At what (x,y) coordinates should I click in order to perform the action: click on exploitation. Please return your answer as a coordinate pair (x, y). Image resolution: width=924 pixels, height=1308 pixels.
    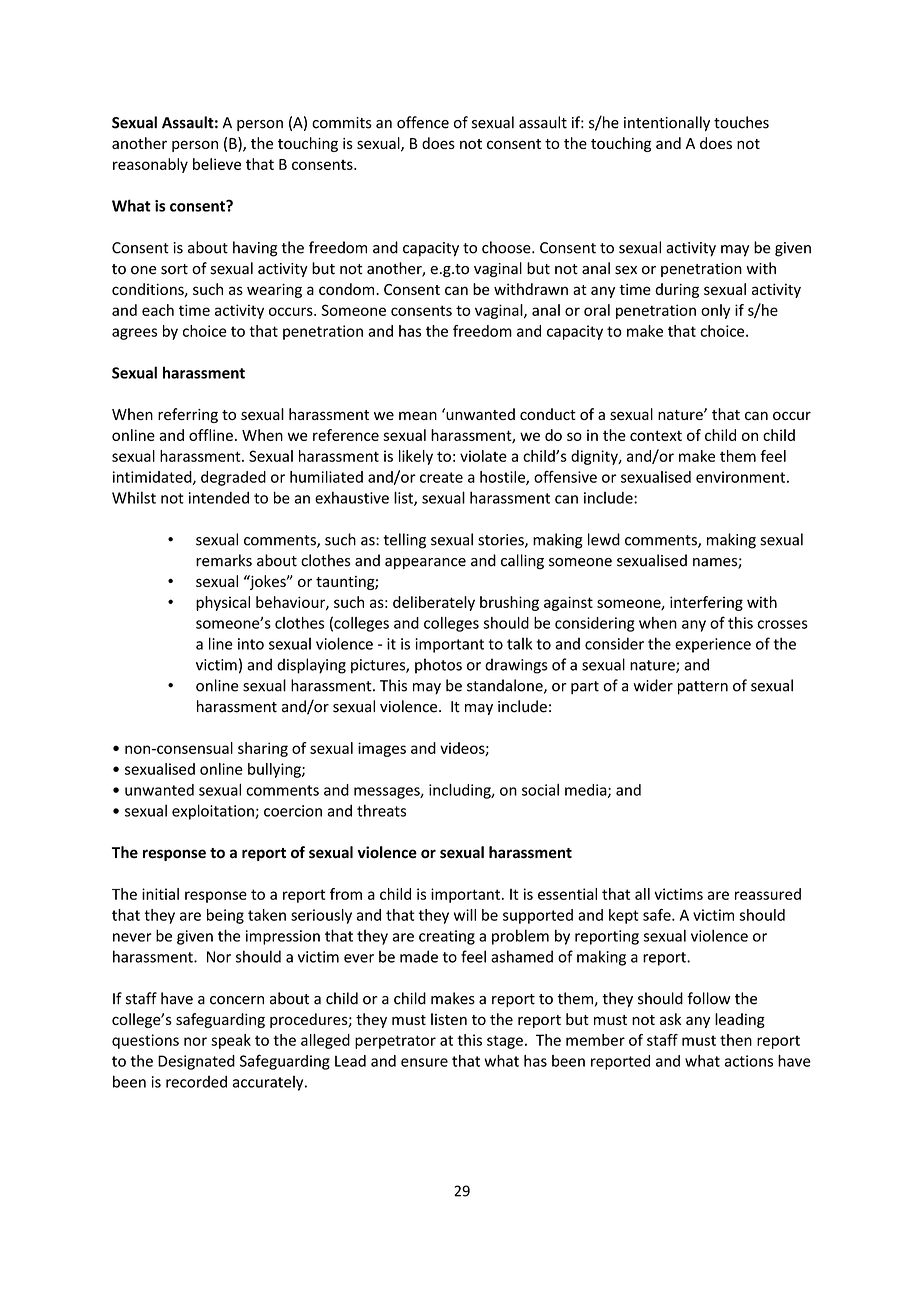
    Looking at the image, I should click on (214, 812).
